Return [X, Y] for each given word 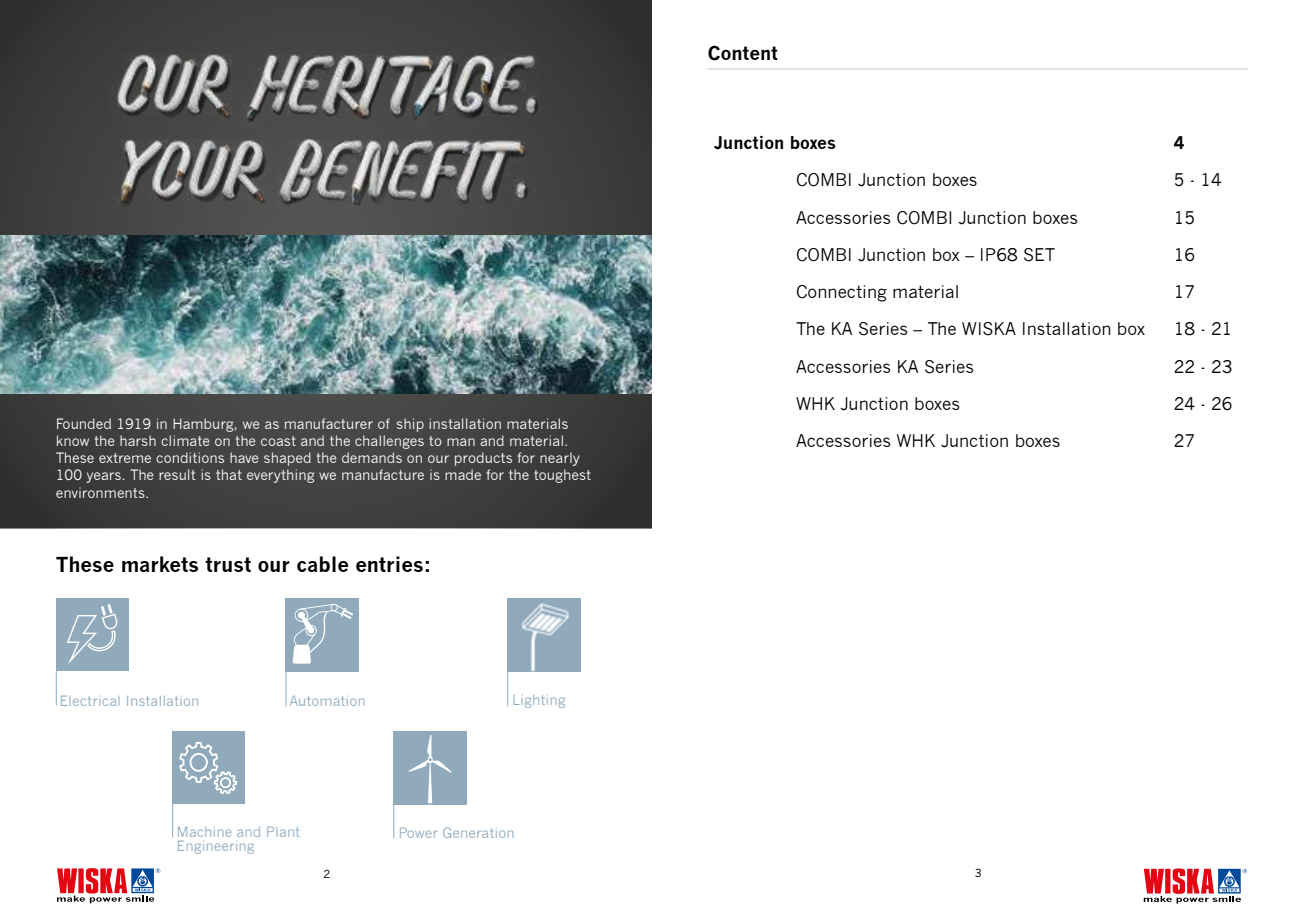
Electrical [90, 701]
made [463, 474]
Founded [84, 423]
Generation [478, 832]
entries [389, 564]
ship [410, 425]
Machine [205, 832]
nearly [560, 459]
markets [160, 564]
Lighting [539, 701]
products [483, 459]
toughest [562, 476]
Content [743, 53]
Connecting [842, 293]
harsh [138, 440]
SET [1039, 255]
